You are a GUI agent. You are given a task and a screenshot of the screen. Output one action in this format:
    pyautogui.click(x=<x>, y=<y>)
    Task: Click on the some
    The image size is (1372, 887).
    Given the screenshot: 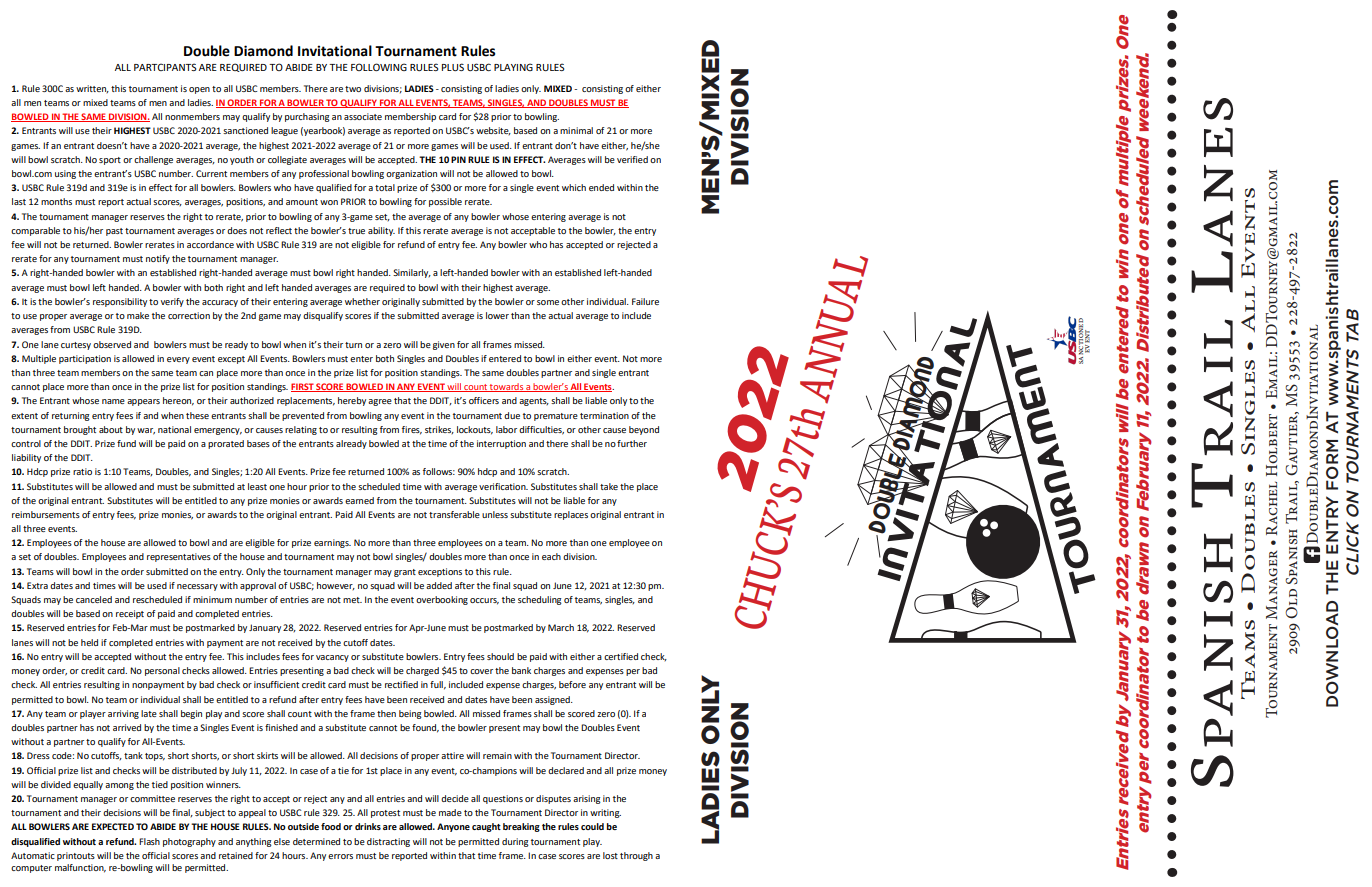 What is the action you would take?
    pyautogui.click(x=548, y=302)
